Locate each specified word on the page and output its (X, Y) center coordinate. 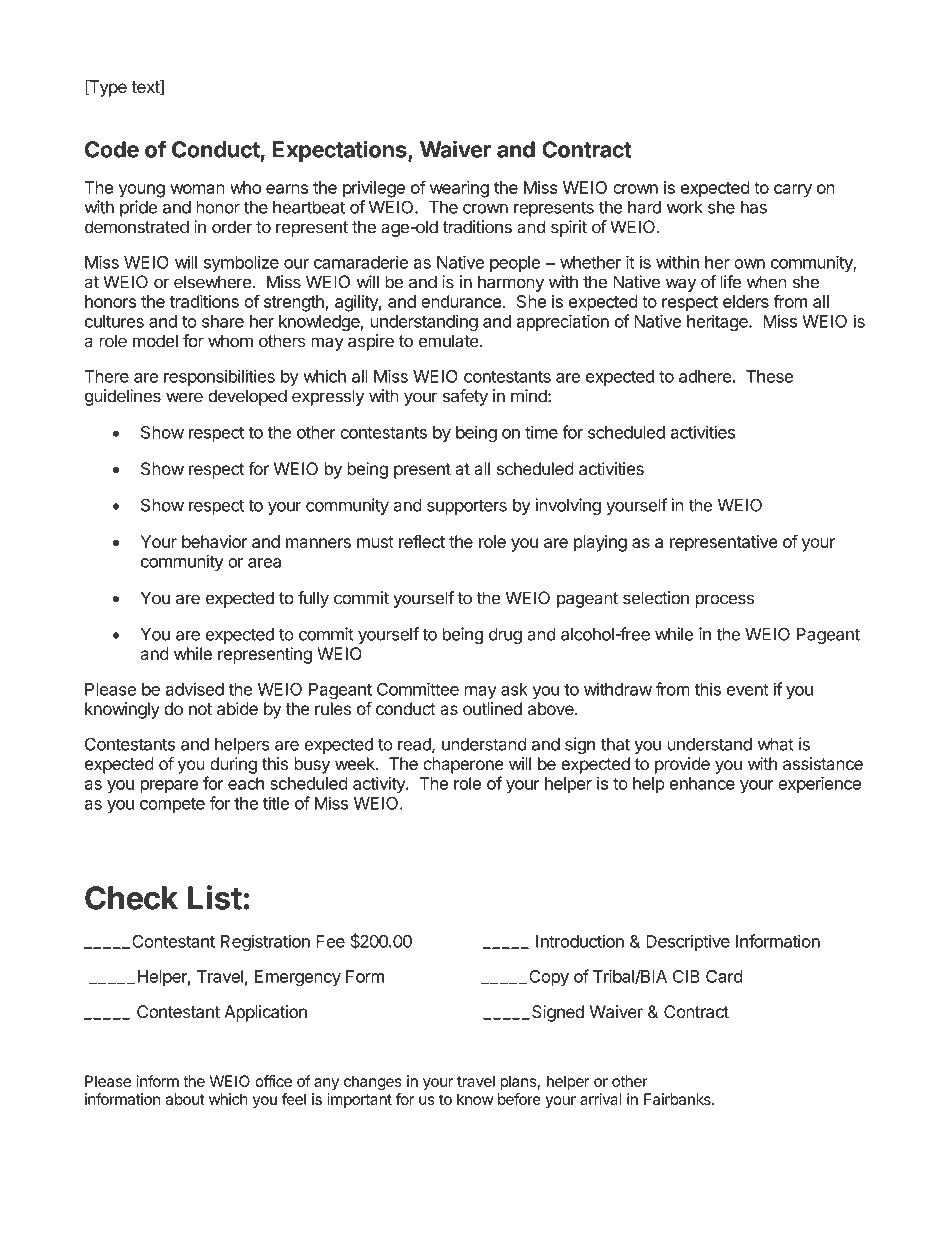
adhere (705, 376)
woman (197, 189)
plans (519, 1082)
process (725, 601)
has (754, 207)
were (184, 397)
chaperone (463, 765)
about (185, 1099)
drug (505, 636)
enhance (702, 783)
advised (194, 689)
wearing (459, 189)
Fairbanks (678, 1099)
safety (465, 397)
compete (172, 805)
